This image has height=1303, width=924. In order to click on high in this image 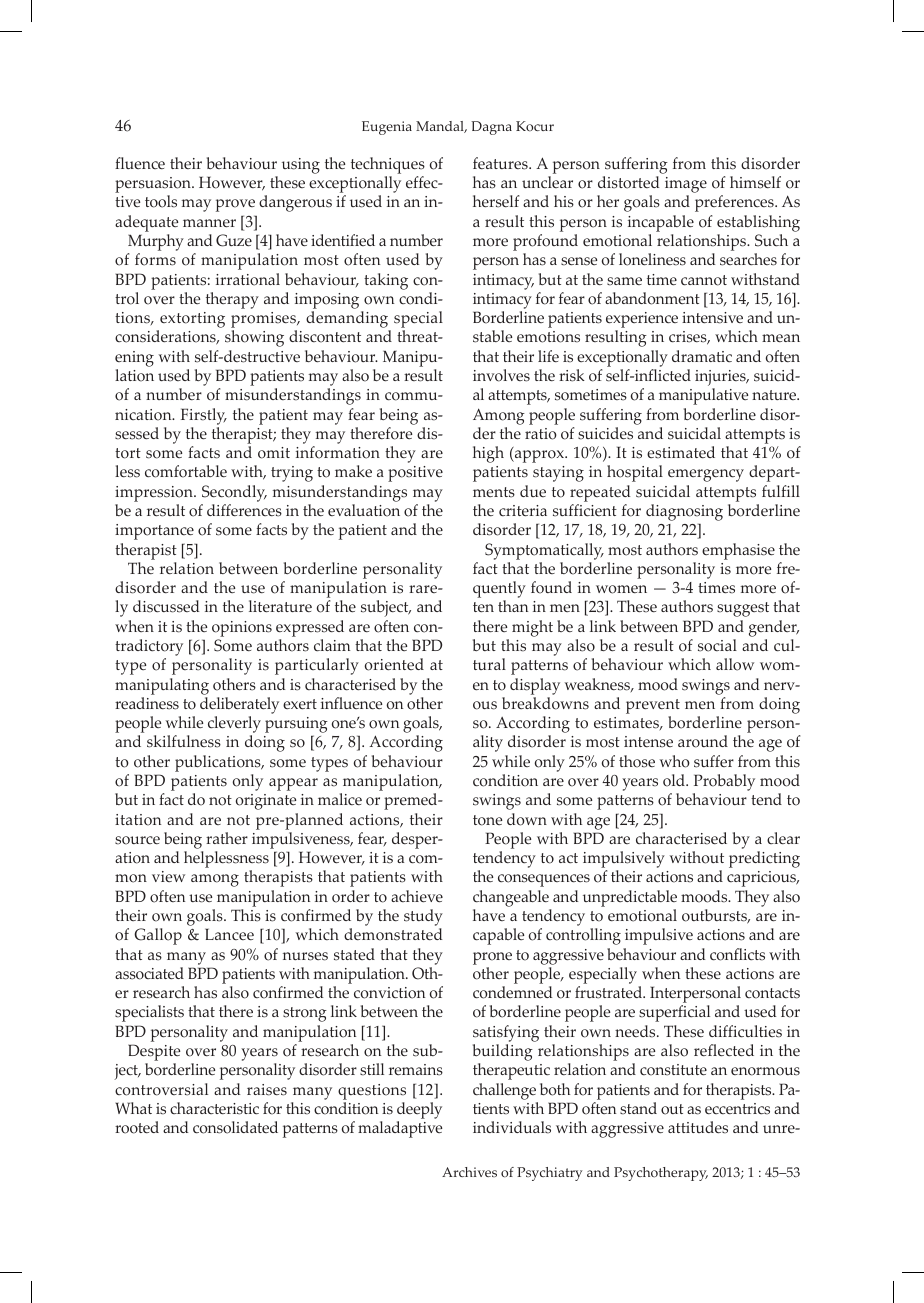, I will do `click(488, 454)`.
